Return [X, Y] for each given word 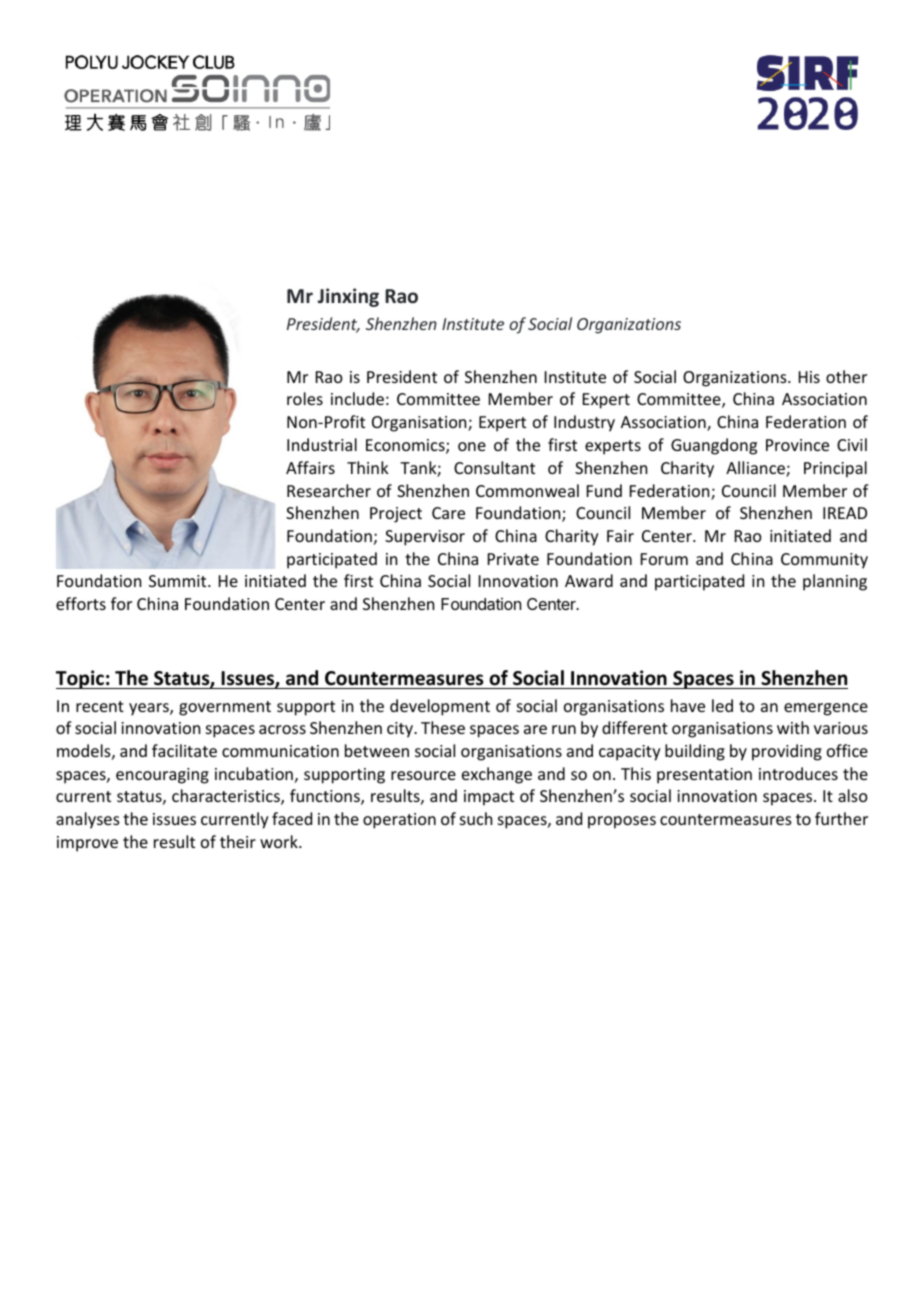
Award [589, 580]
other [846, 376]
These [443, 727]
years [150, 709]
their [238, 841]
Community [824, 561]
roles [305, 398]
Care [448, 513]
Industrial [322, 444]
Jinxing [348, 297]
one [472, 446]
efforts [81, 603]
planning [835, 582]
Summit [179, 581]
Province [797, 445]
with [793, 727]
